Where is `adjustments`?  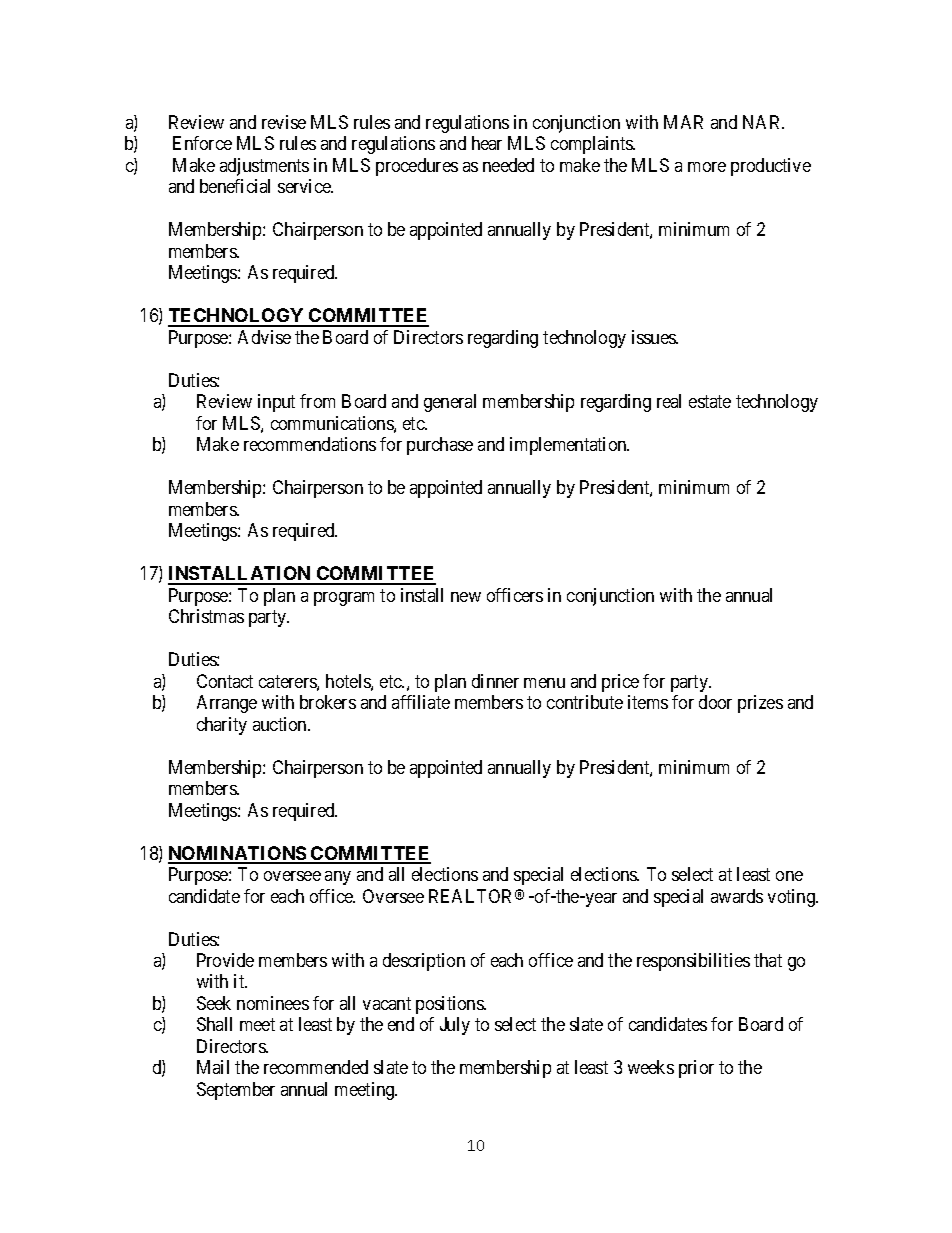 adjustments is located at coordinates (264, 167).
